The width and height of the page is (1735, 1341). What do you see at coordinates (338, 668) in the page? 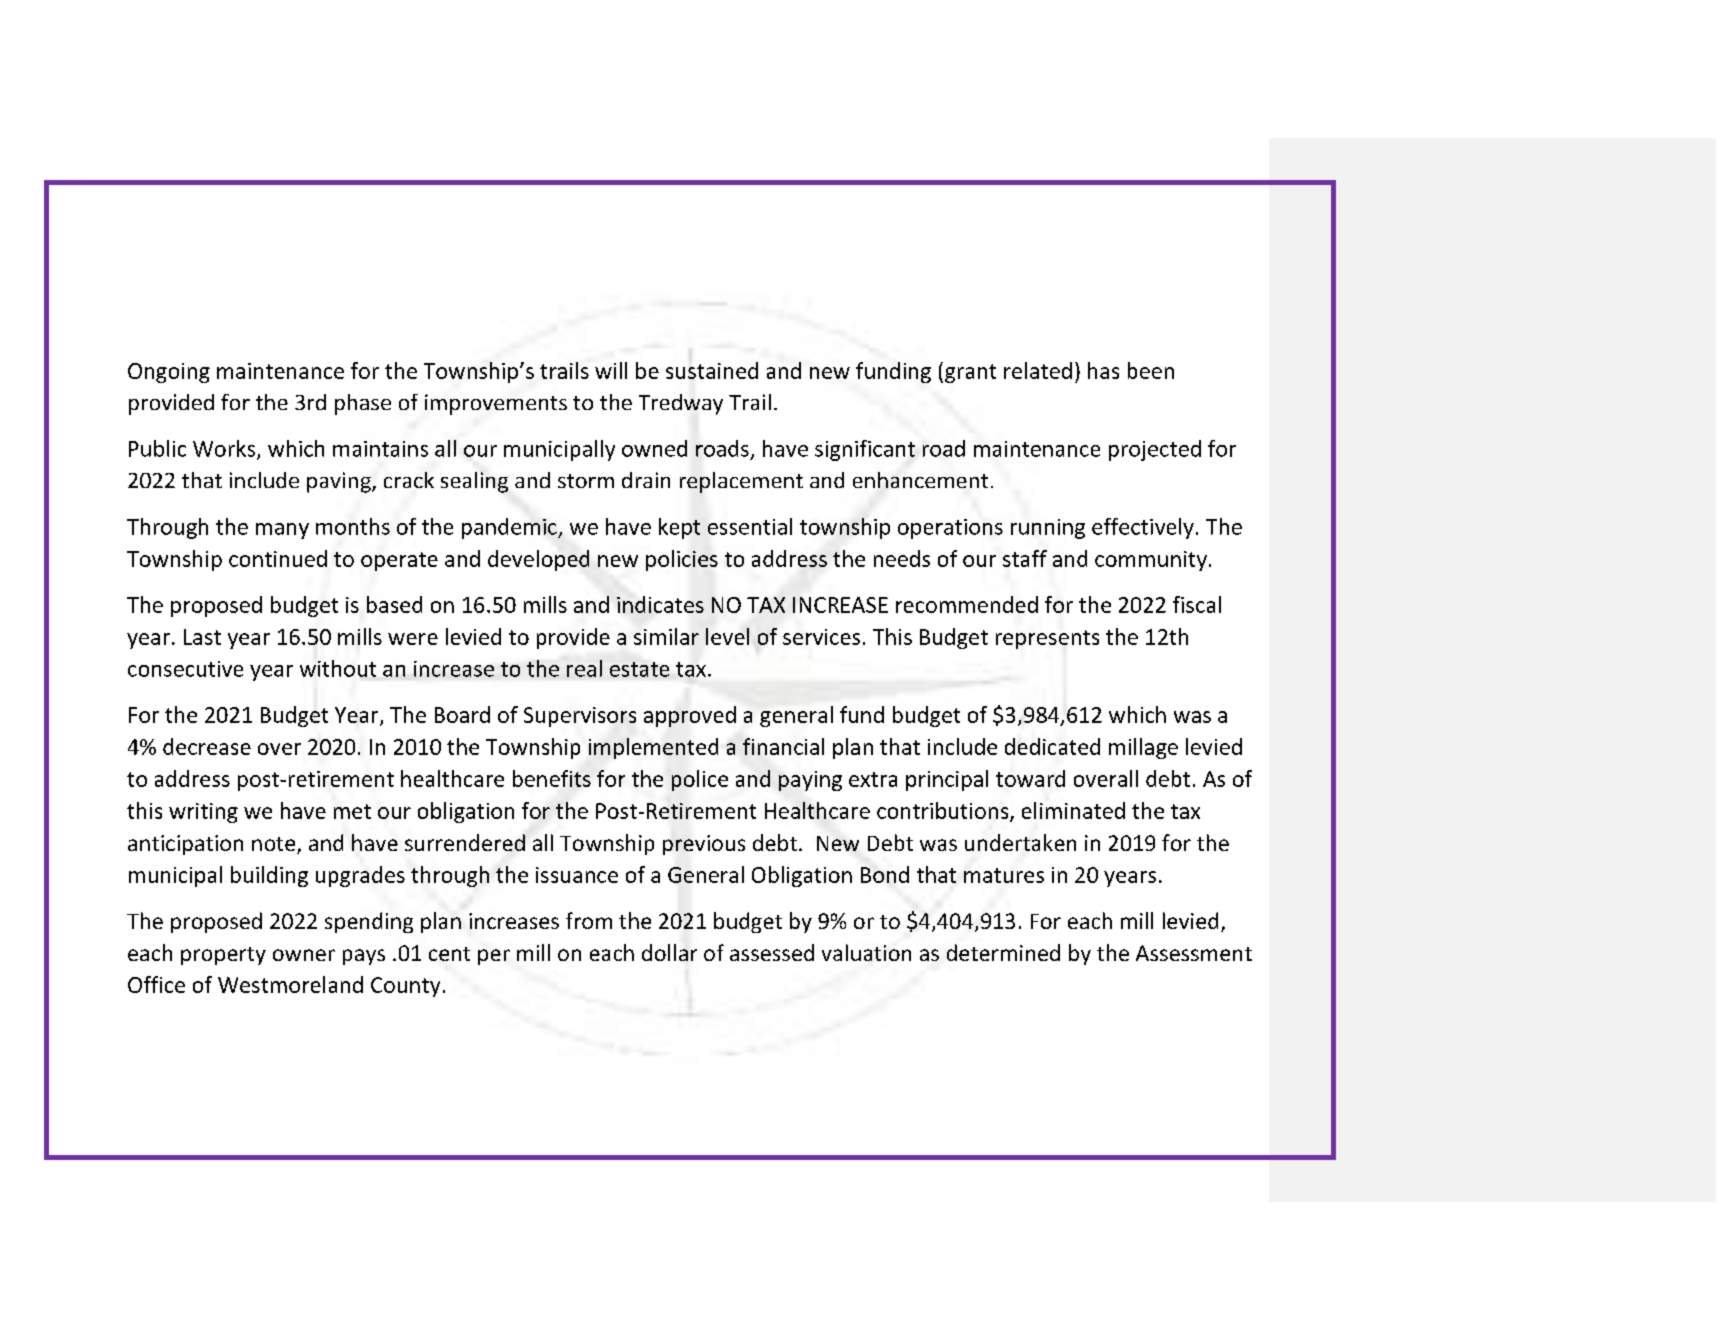
I see `without` at bounding box center [338, 668].
